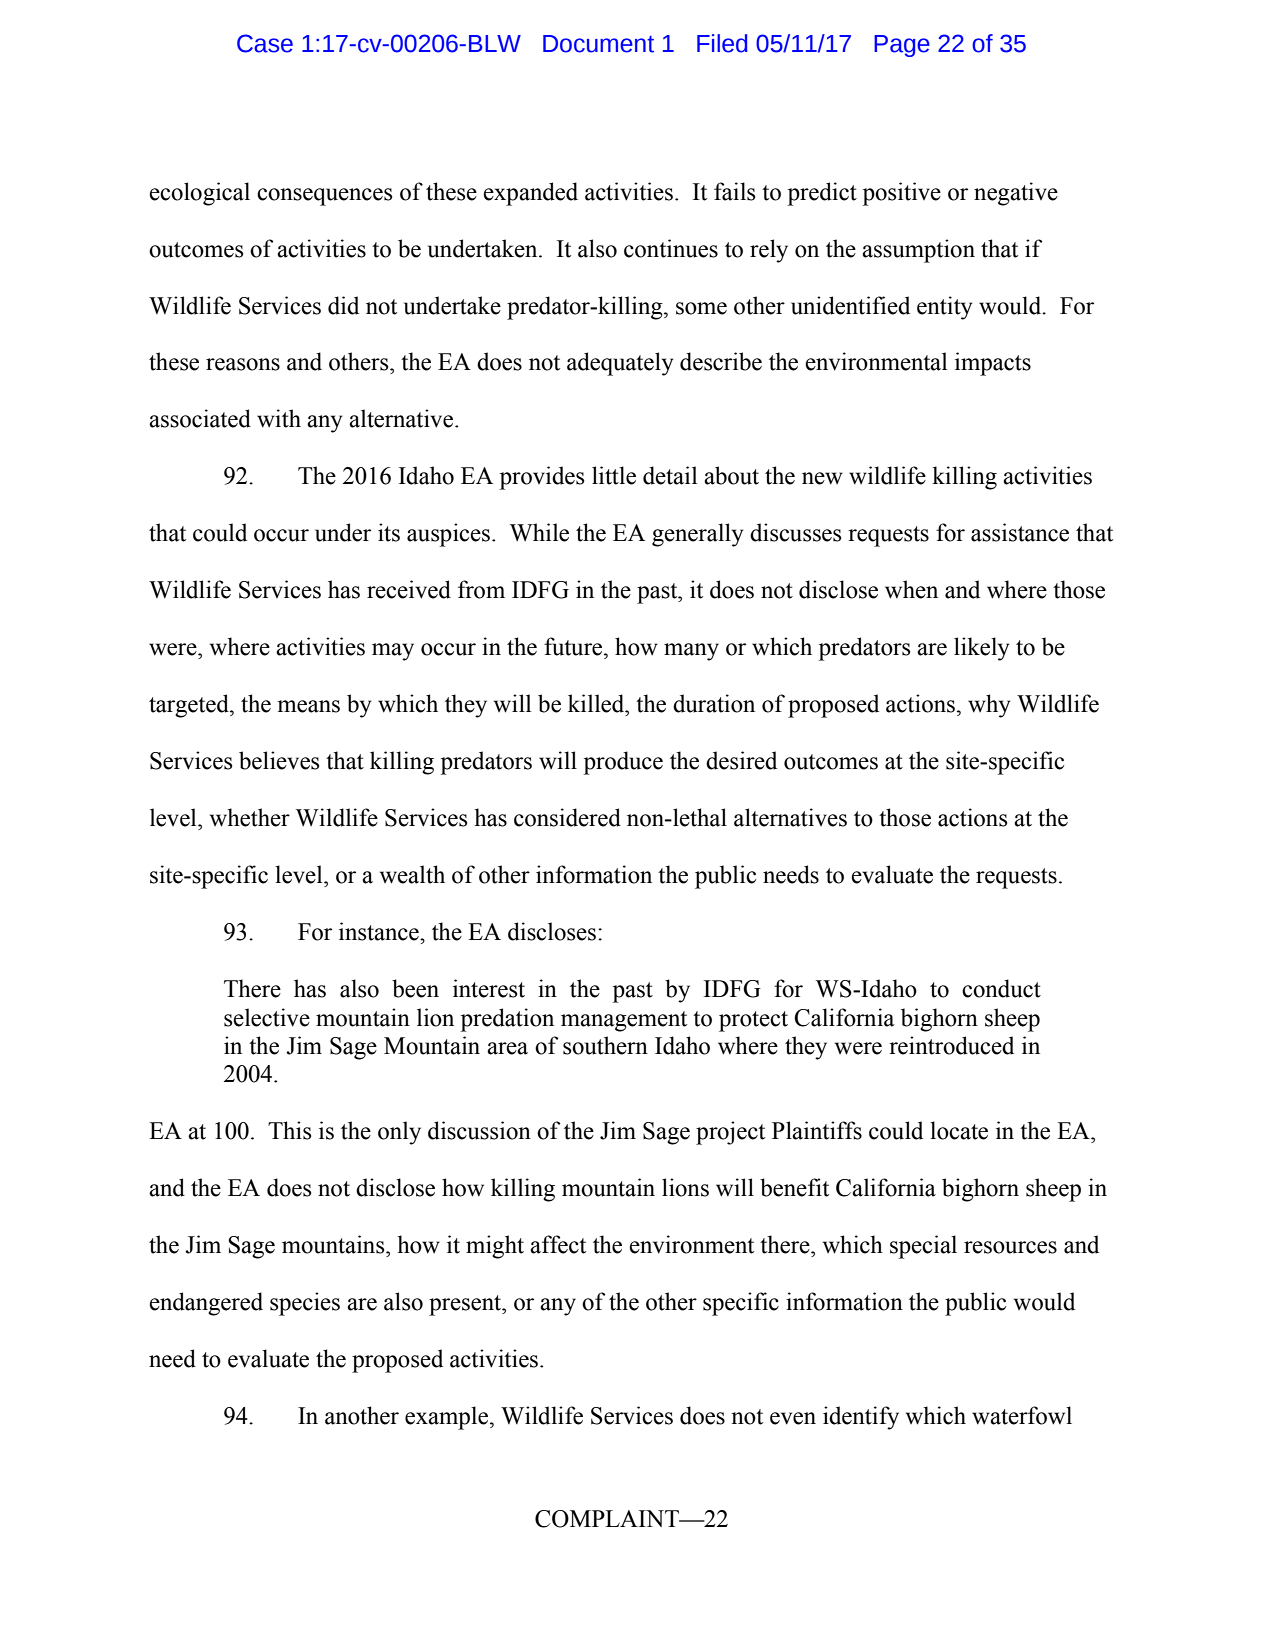 The image size is (1263, 1634). Describe the element at coordinates (989, 706) in the screenshot. I see `why` at that location.
